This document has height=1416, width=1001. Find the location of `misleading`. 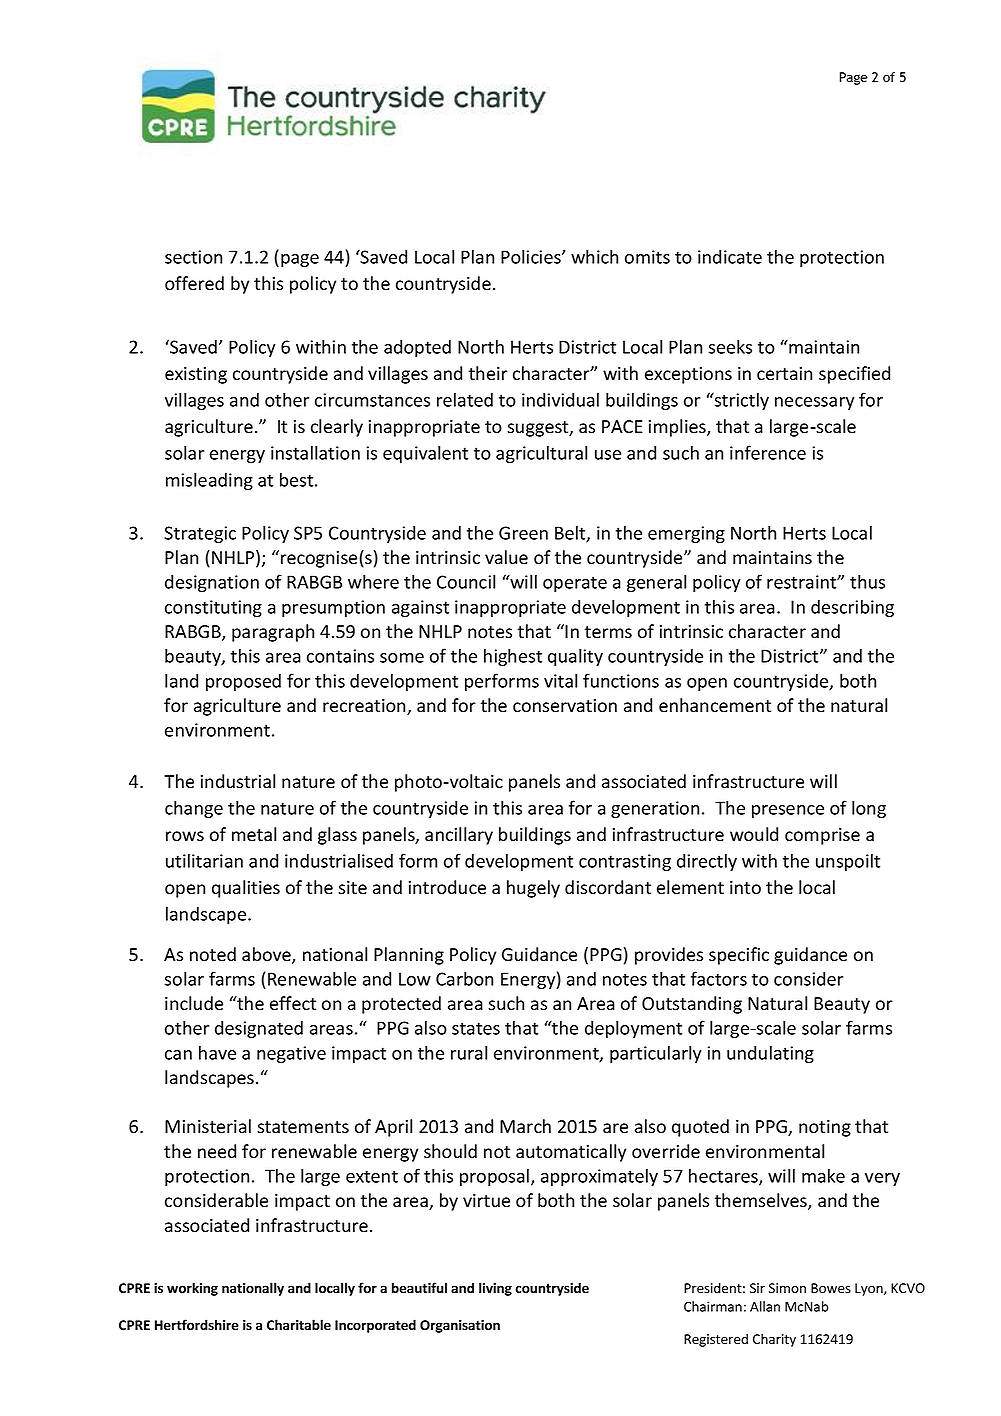

misleading is located at coordinates (209, 481).
